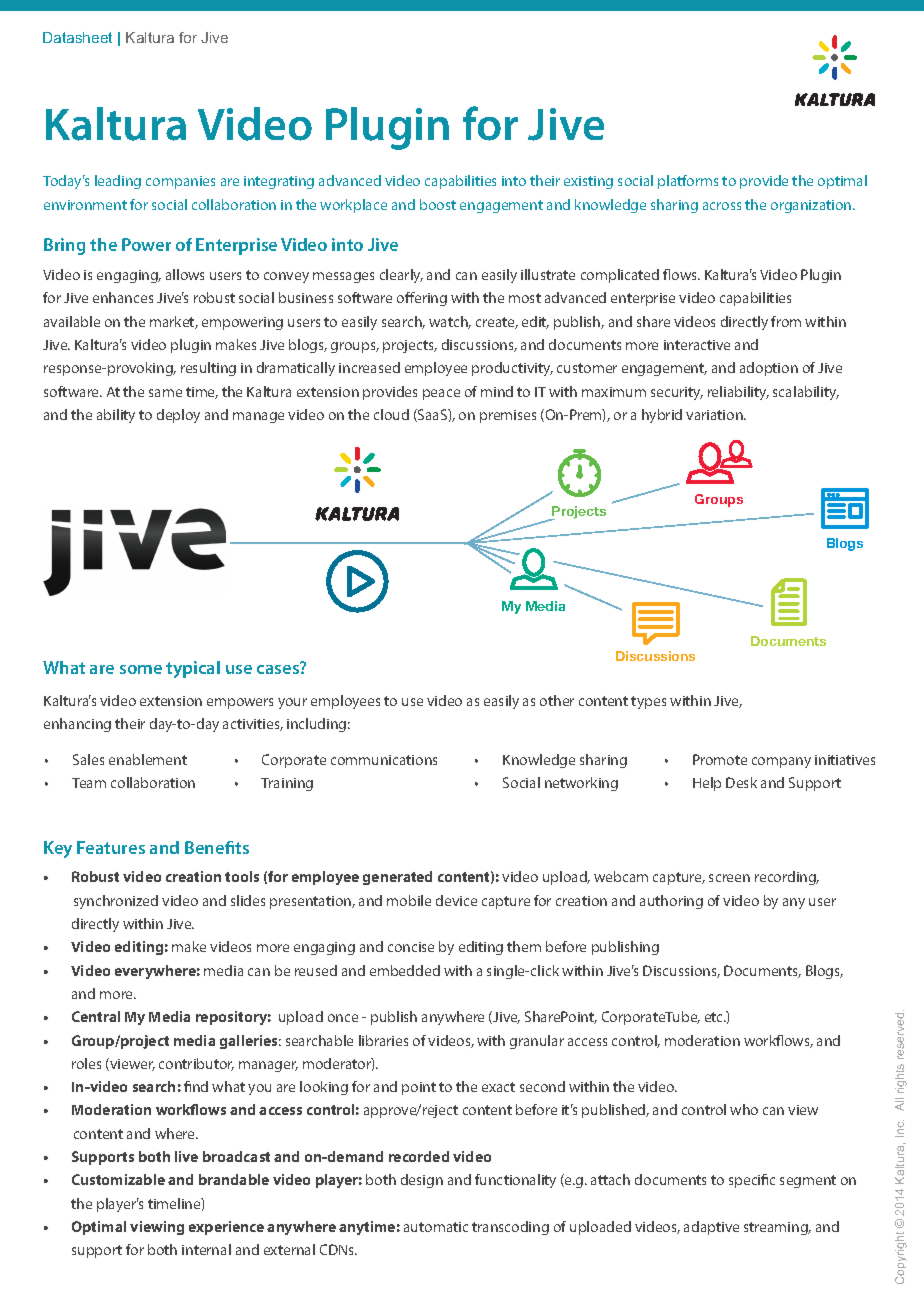  Describe the element at coordinates (397, 878) in the screenshot. I see `generated` at that location.
